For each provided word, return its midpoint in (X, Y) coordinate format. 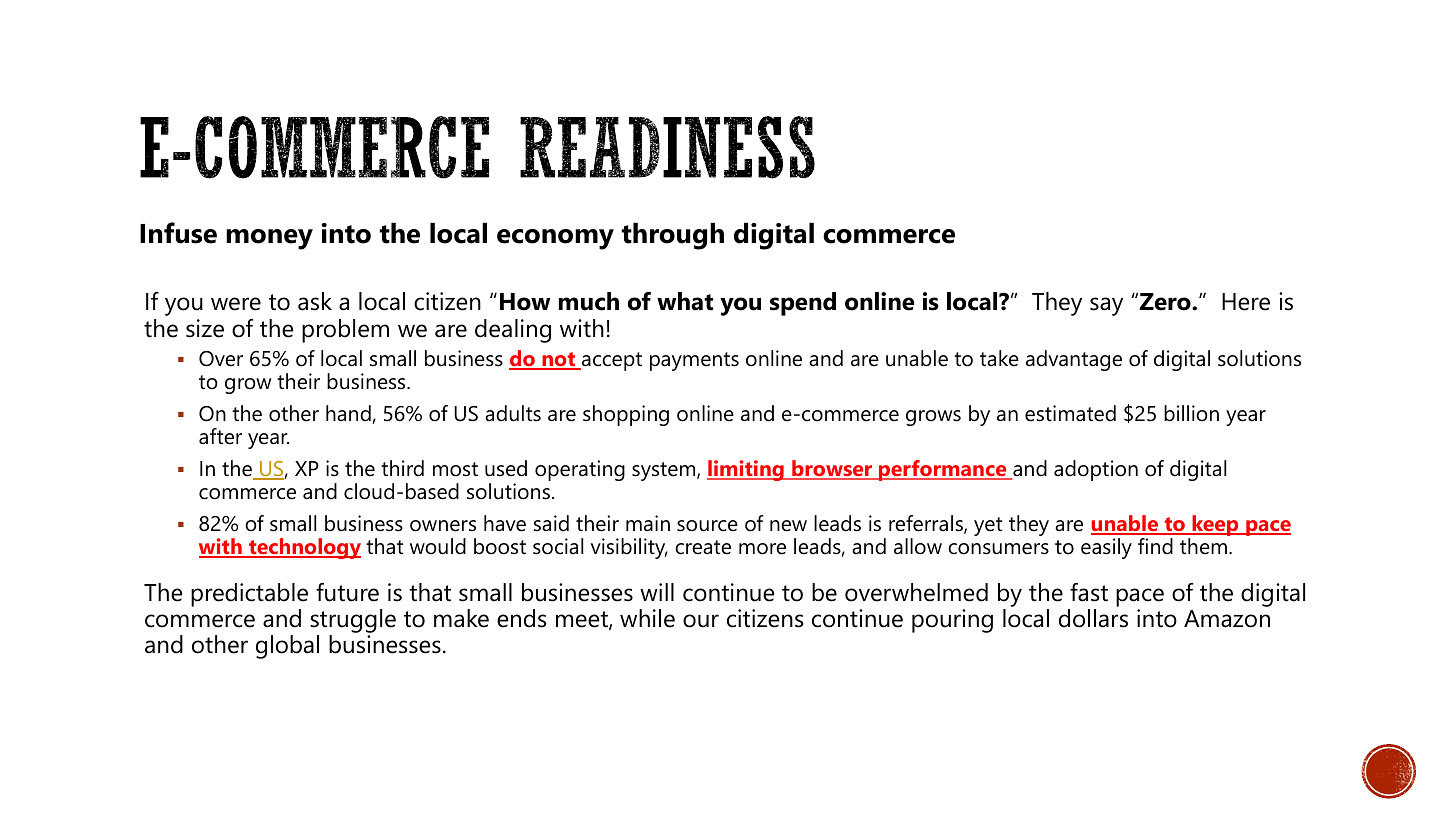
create (703, 547)
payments (694, 361)
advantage (1074, 360)
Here (1246, 302)
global (287, 647)
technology (304, 548)
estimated (1070, 413)
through (672, 236)
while (647, 618)
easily (1106, 548)
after (220, 436)
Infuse (178, 233)
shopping (626, 415)
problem (345, 331)
